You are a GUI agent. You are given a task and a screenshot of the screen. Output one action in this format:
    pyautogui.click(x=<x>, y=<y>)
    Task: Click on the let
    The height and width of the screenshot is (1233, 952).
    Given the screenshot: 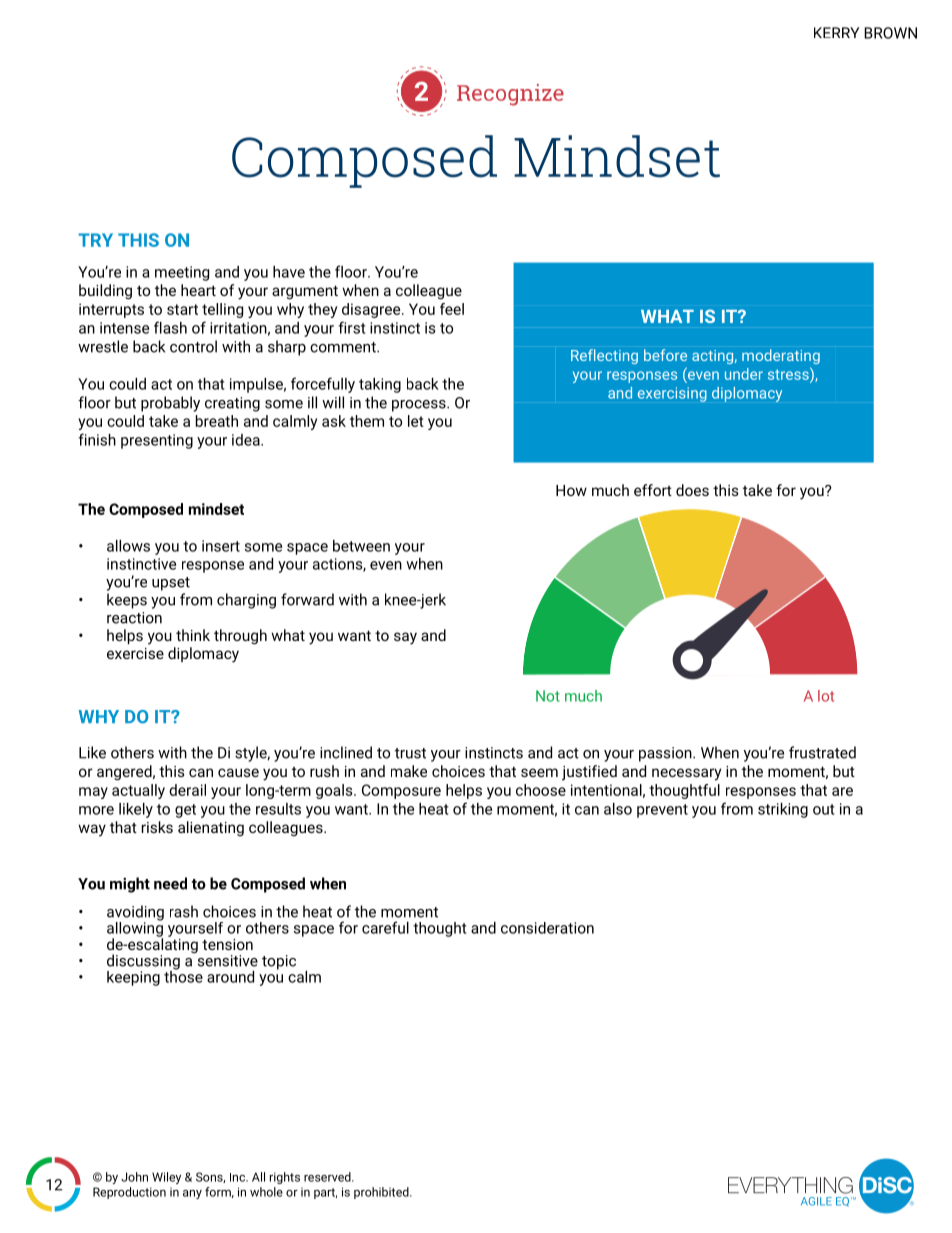 What is the action you would take?
    pyautogui.click(x=416, y=421)
